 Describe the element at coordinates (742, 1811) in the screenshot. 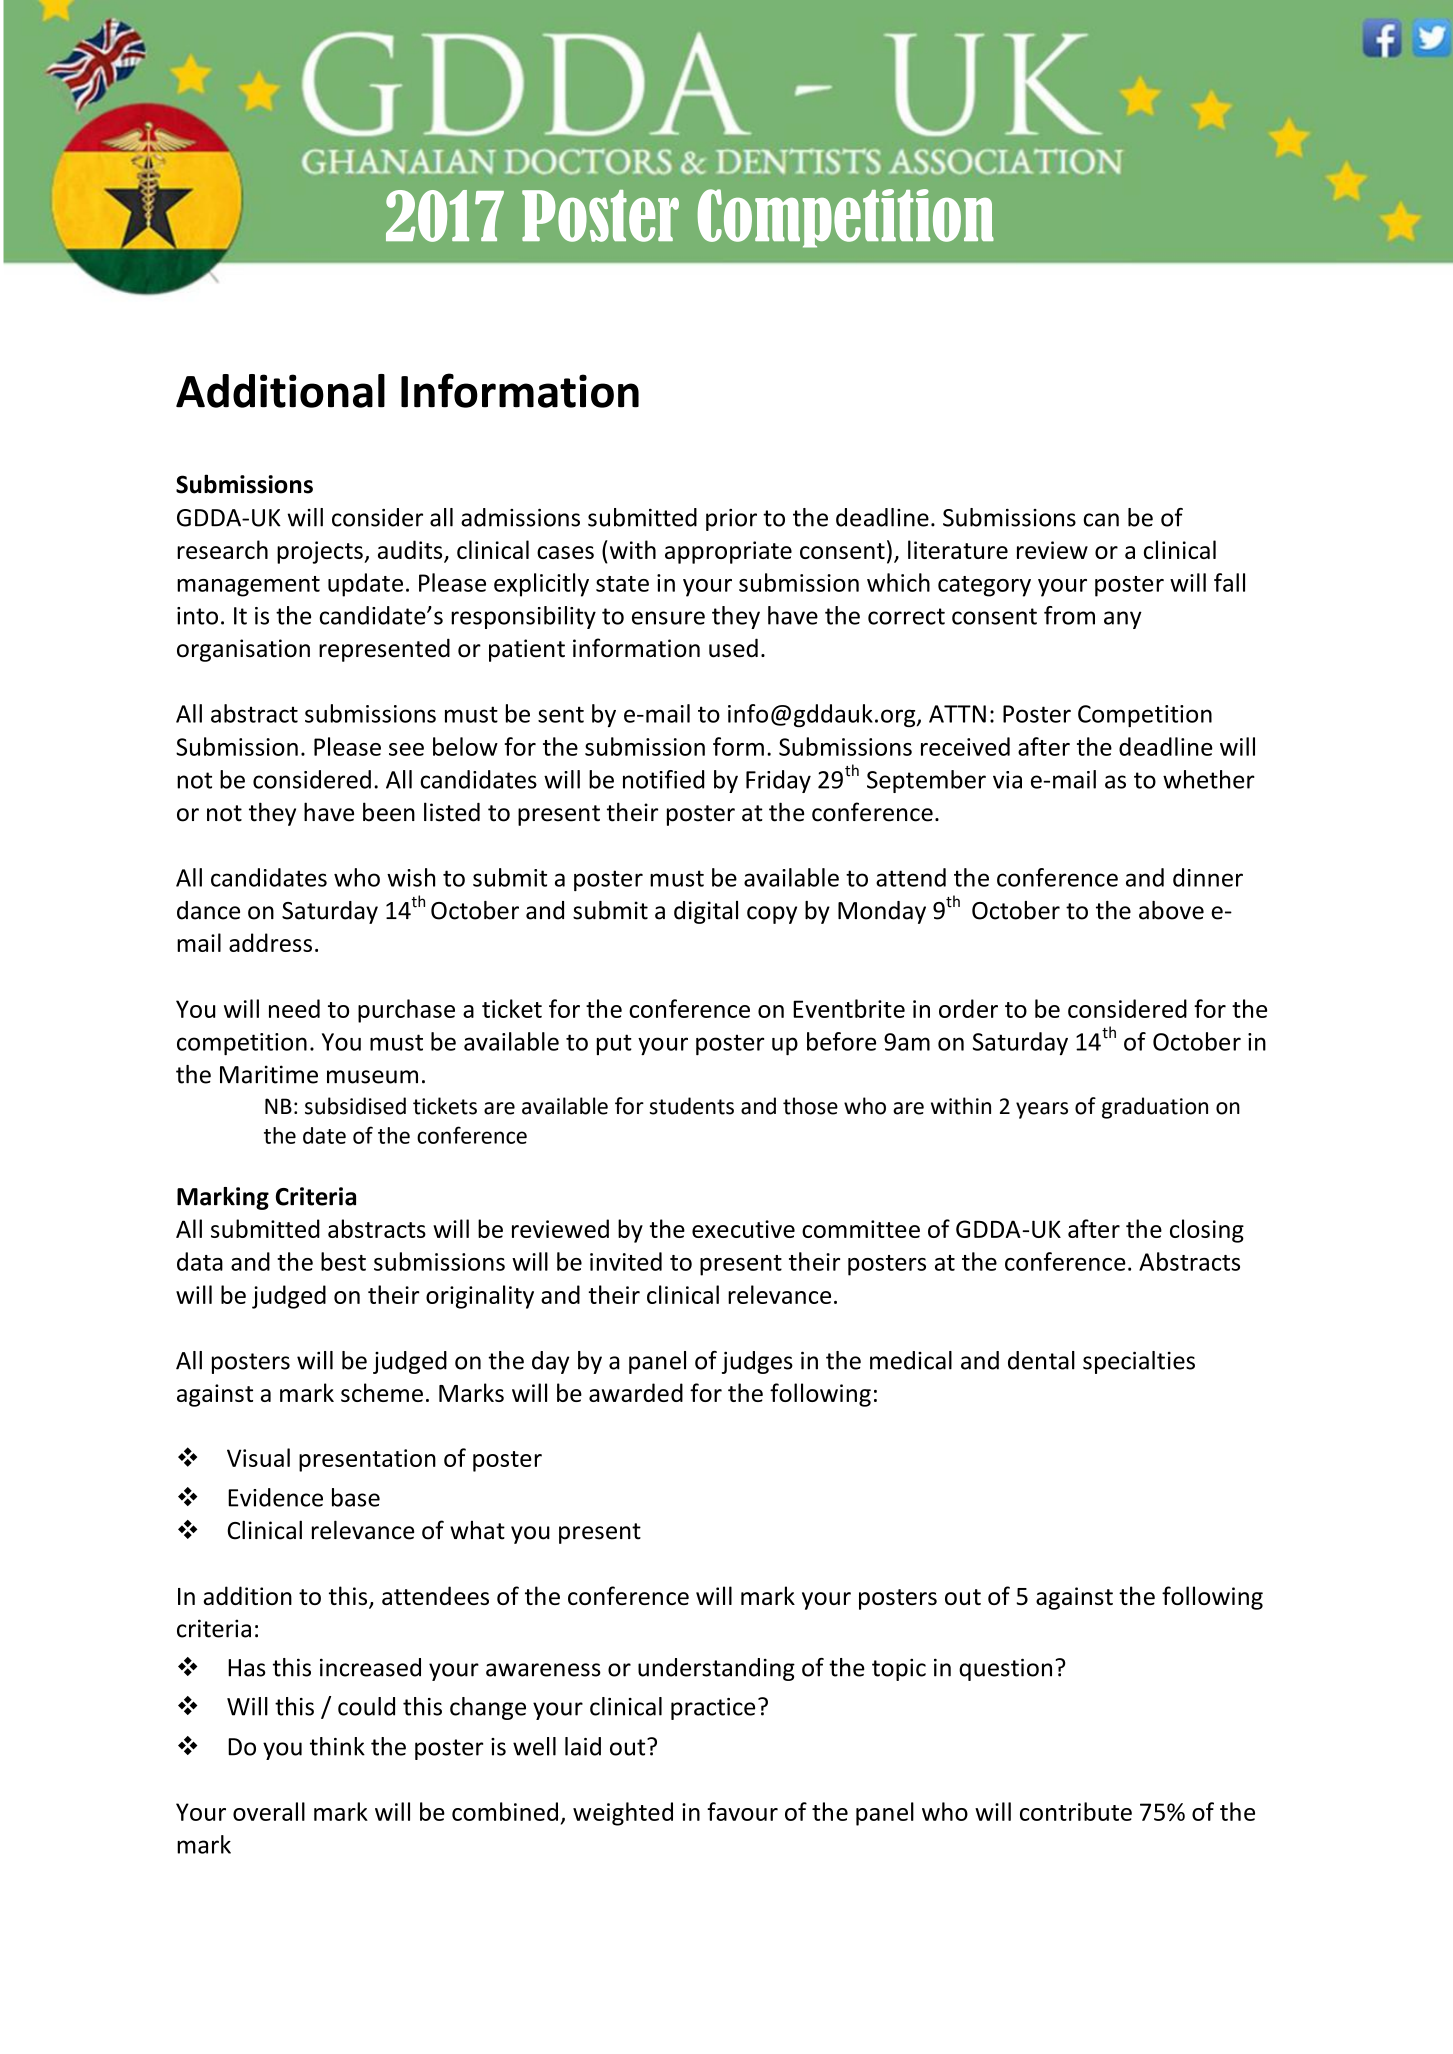

I see `favour` at that location.
